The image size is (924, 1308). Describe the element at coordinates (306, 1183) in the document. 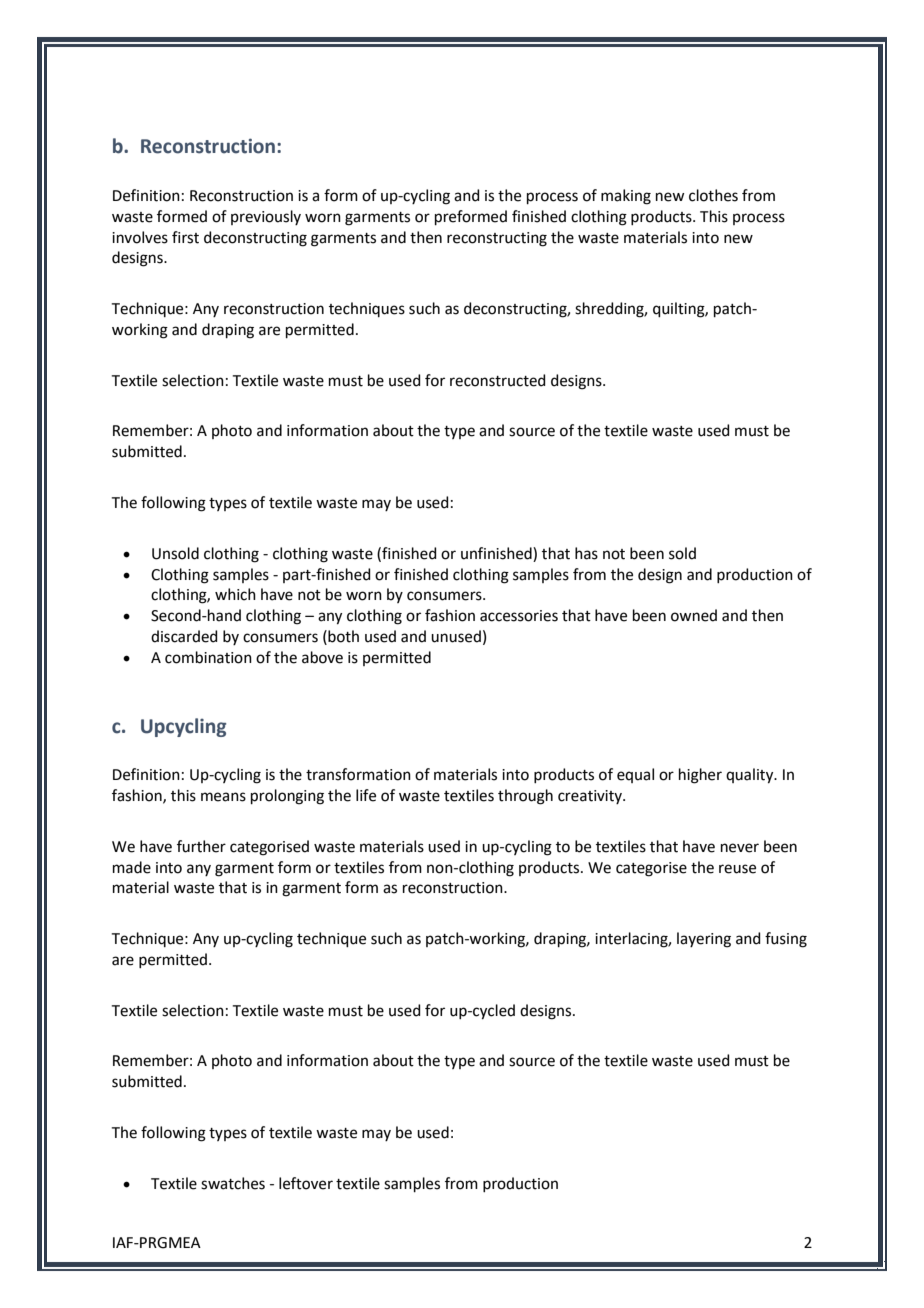

I see `leftover` at that location.
